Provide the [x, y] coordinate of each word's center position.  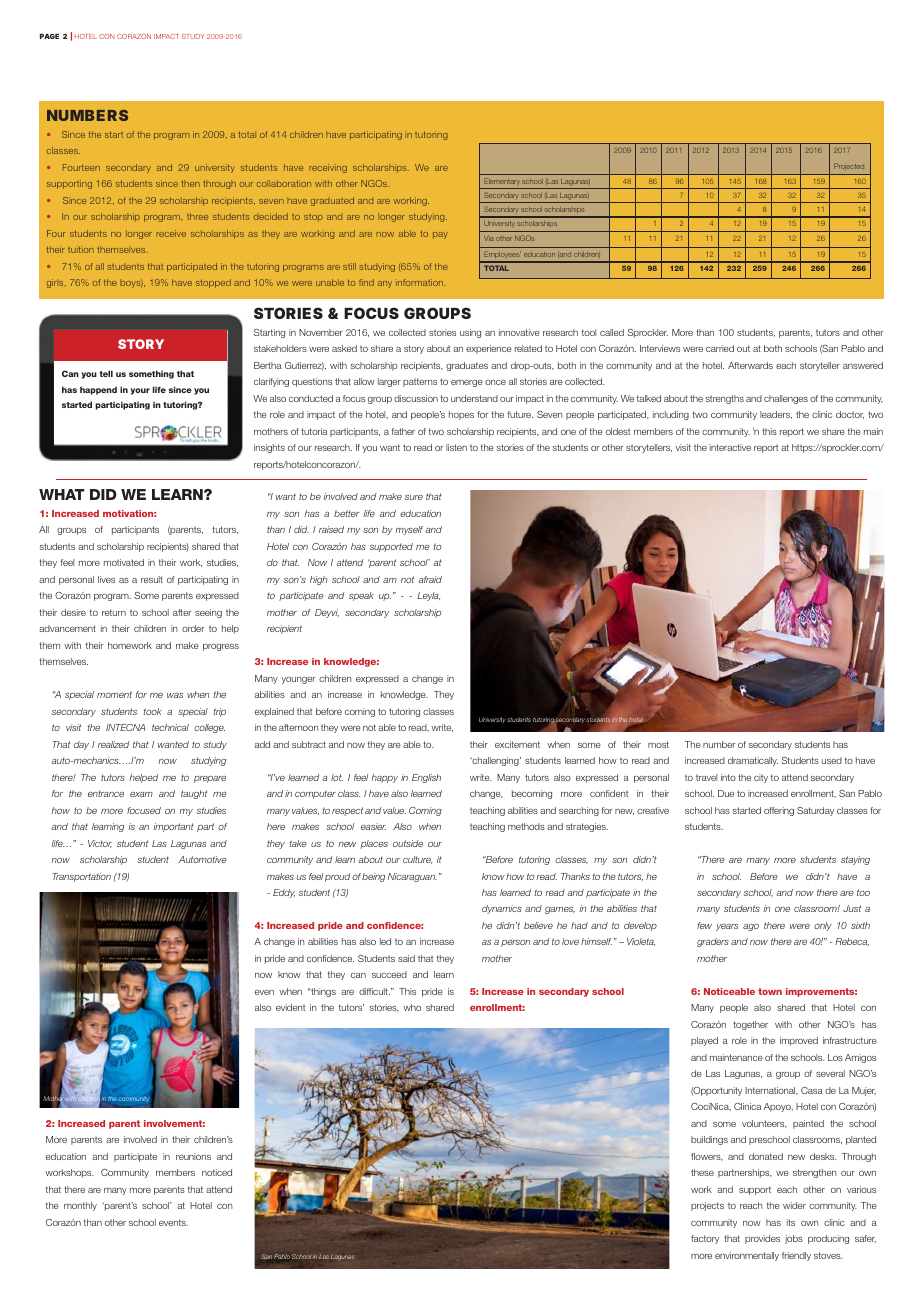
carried [720, 348]
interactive [730, 447]
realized [113, 744]
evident [290, 1007]
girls [56, 283]
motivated [124, 562]
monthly [80, 1206]
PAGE [49, 36]
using [470, 333]
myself [409, 530]
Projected [849, 166]
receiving [328, 168]
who [412, 1007]
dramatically [753, 761]
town [770, 991]
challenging [495, 761]
